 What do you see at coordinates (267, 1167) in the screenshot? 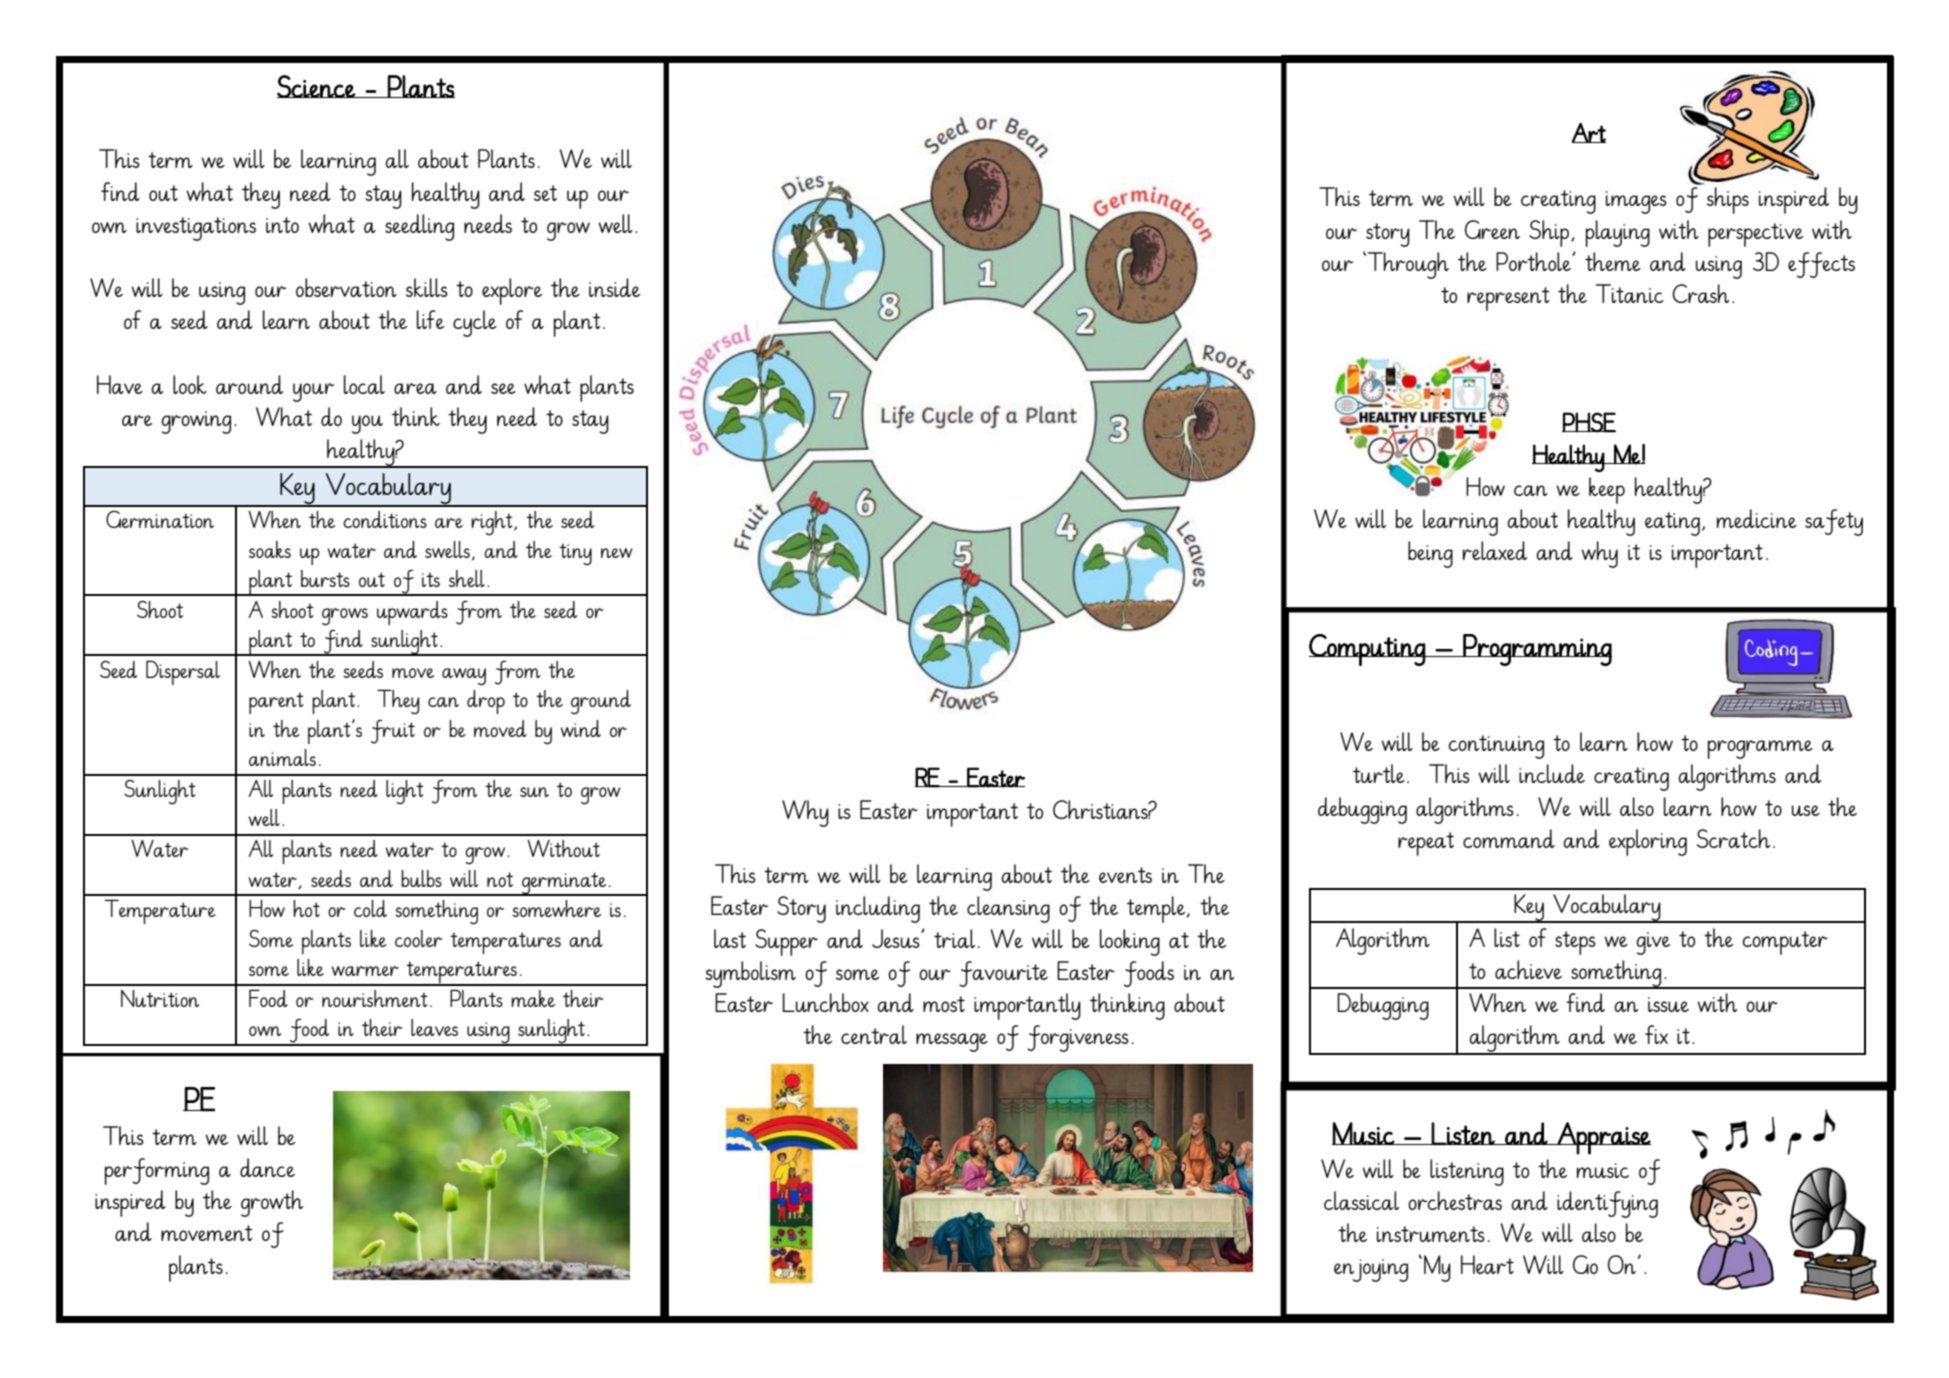
I see `dance` at bounding box center [267, 1167].
